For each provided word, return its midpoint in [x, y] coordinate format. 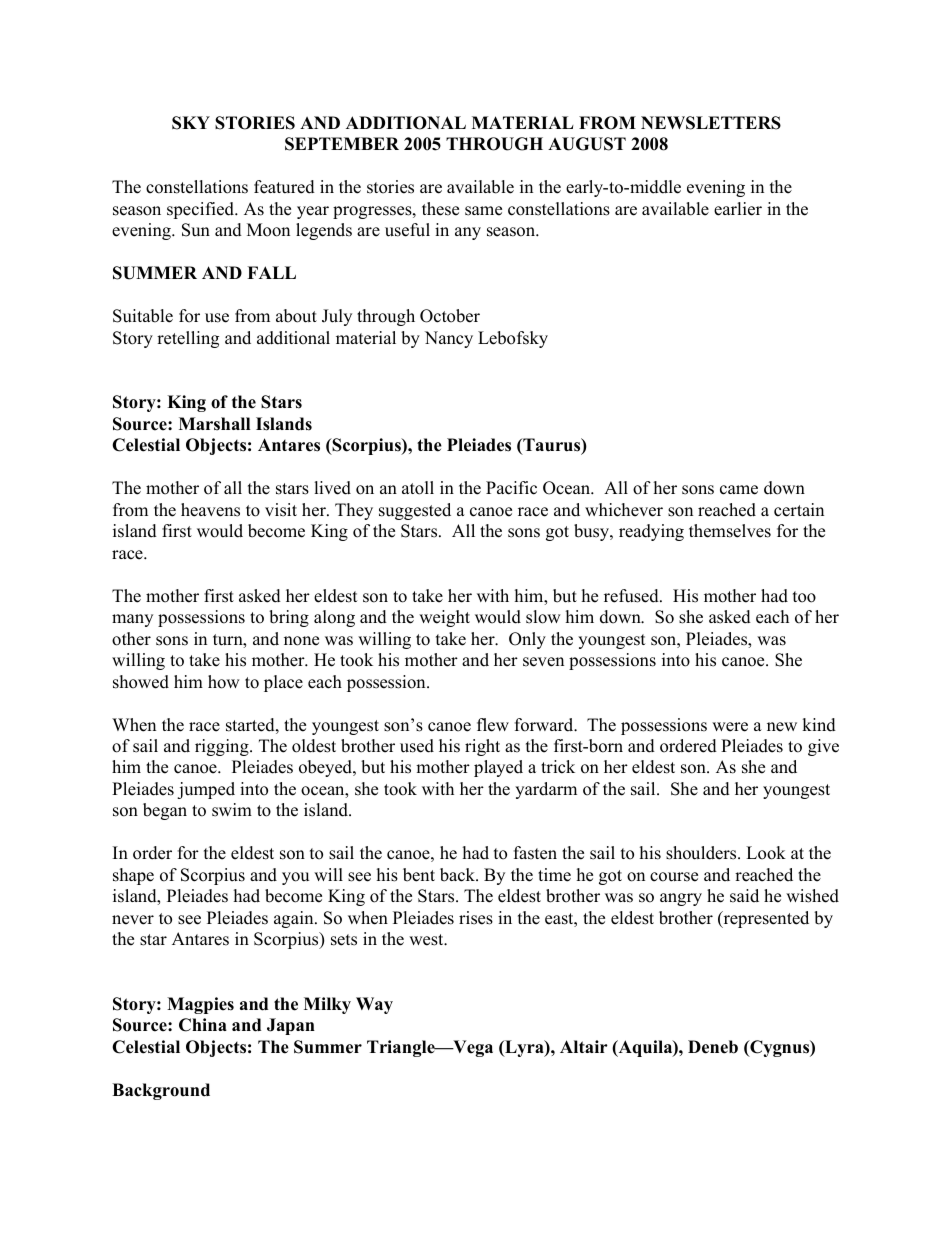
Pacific [511, 488]
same [483, 211]
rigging [223, 747]
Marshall [214, 424]
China [203, 1025]
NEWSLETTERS [711, 123]
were [730, 727]
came [739, 490]
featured [284, 187]
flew [493, 725]
